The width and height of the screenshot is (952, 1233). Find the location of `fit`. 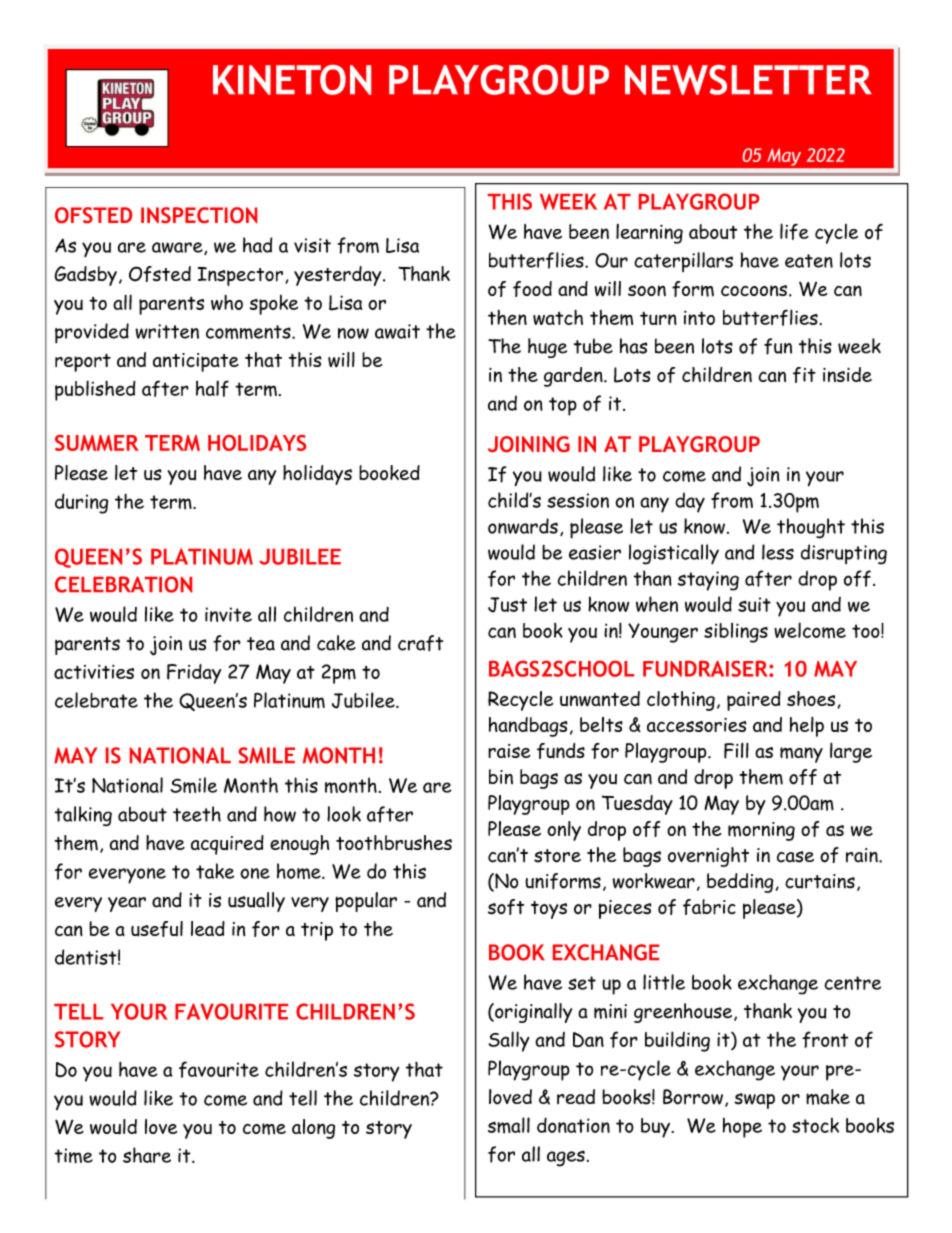

fit is located at coordinates (804, 375).
